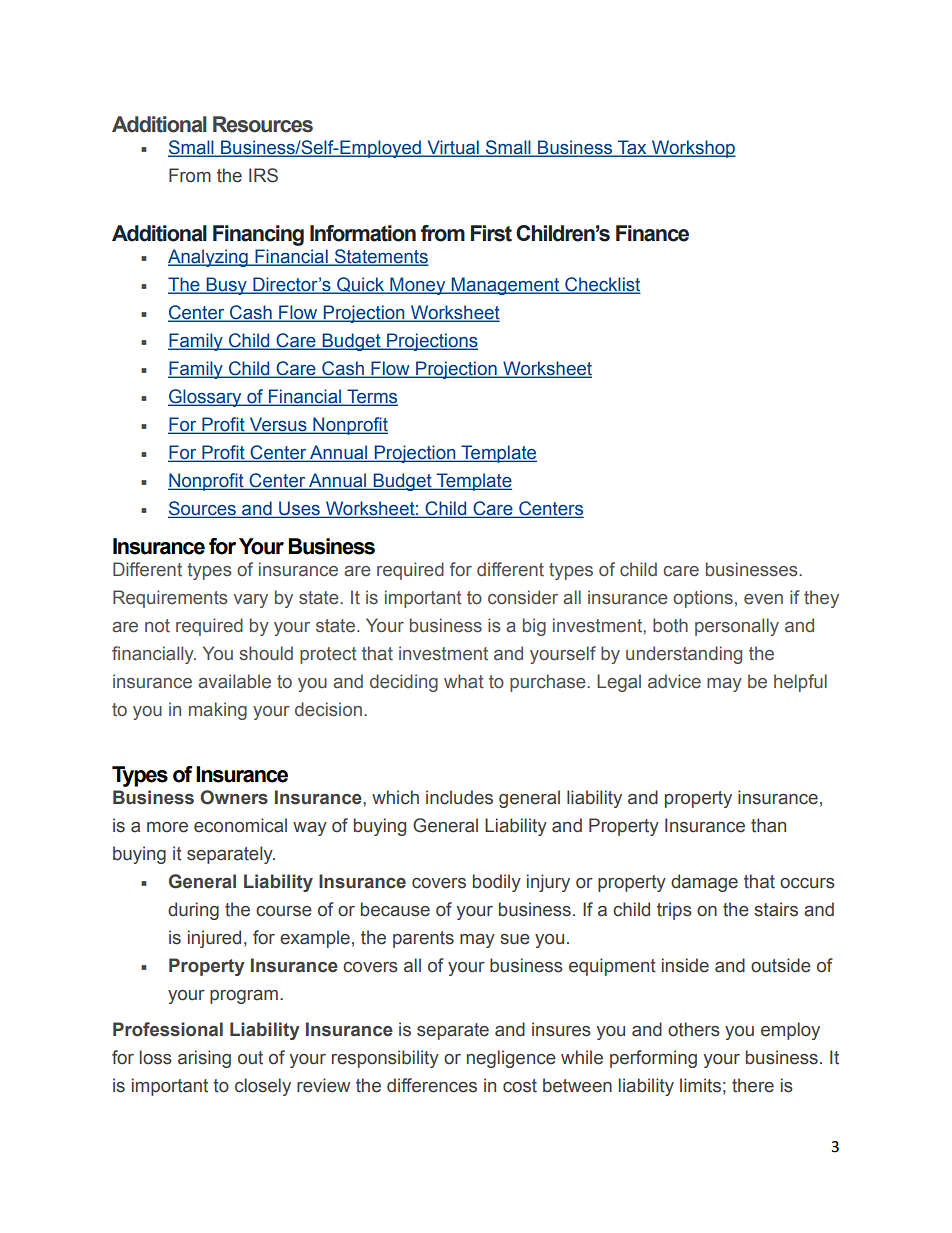 The image size is (952, 1233). What do you see at coordinates (753, 1085) in the screenshot?
I see `there` at bounding box center [753, 1085].
